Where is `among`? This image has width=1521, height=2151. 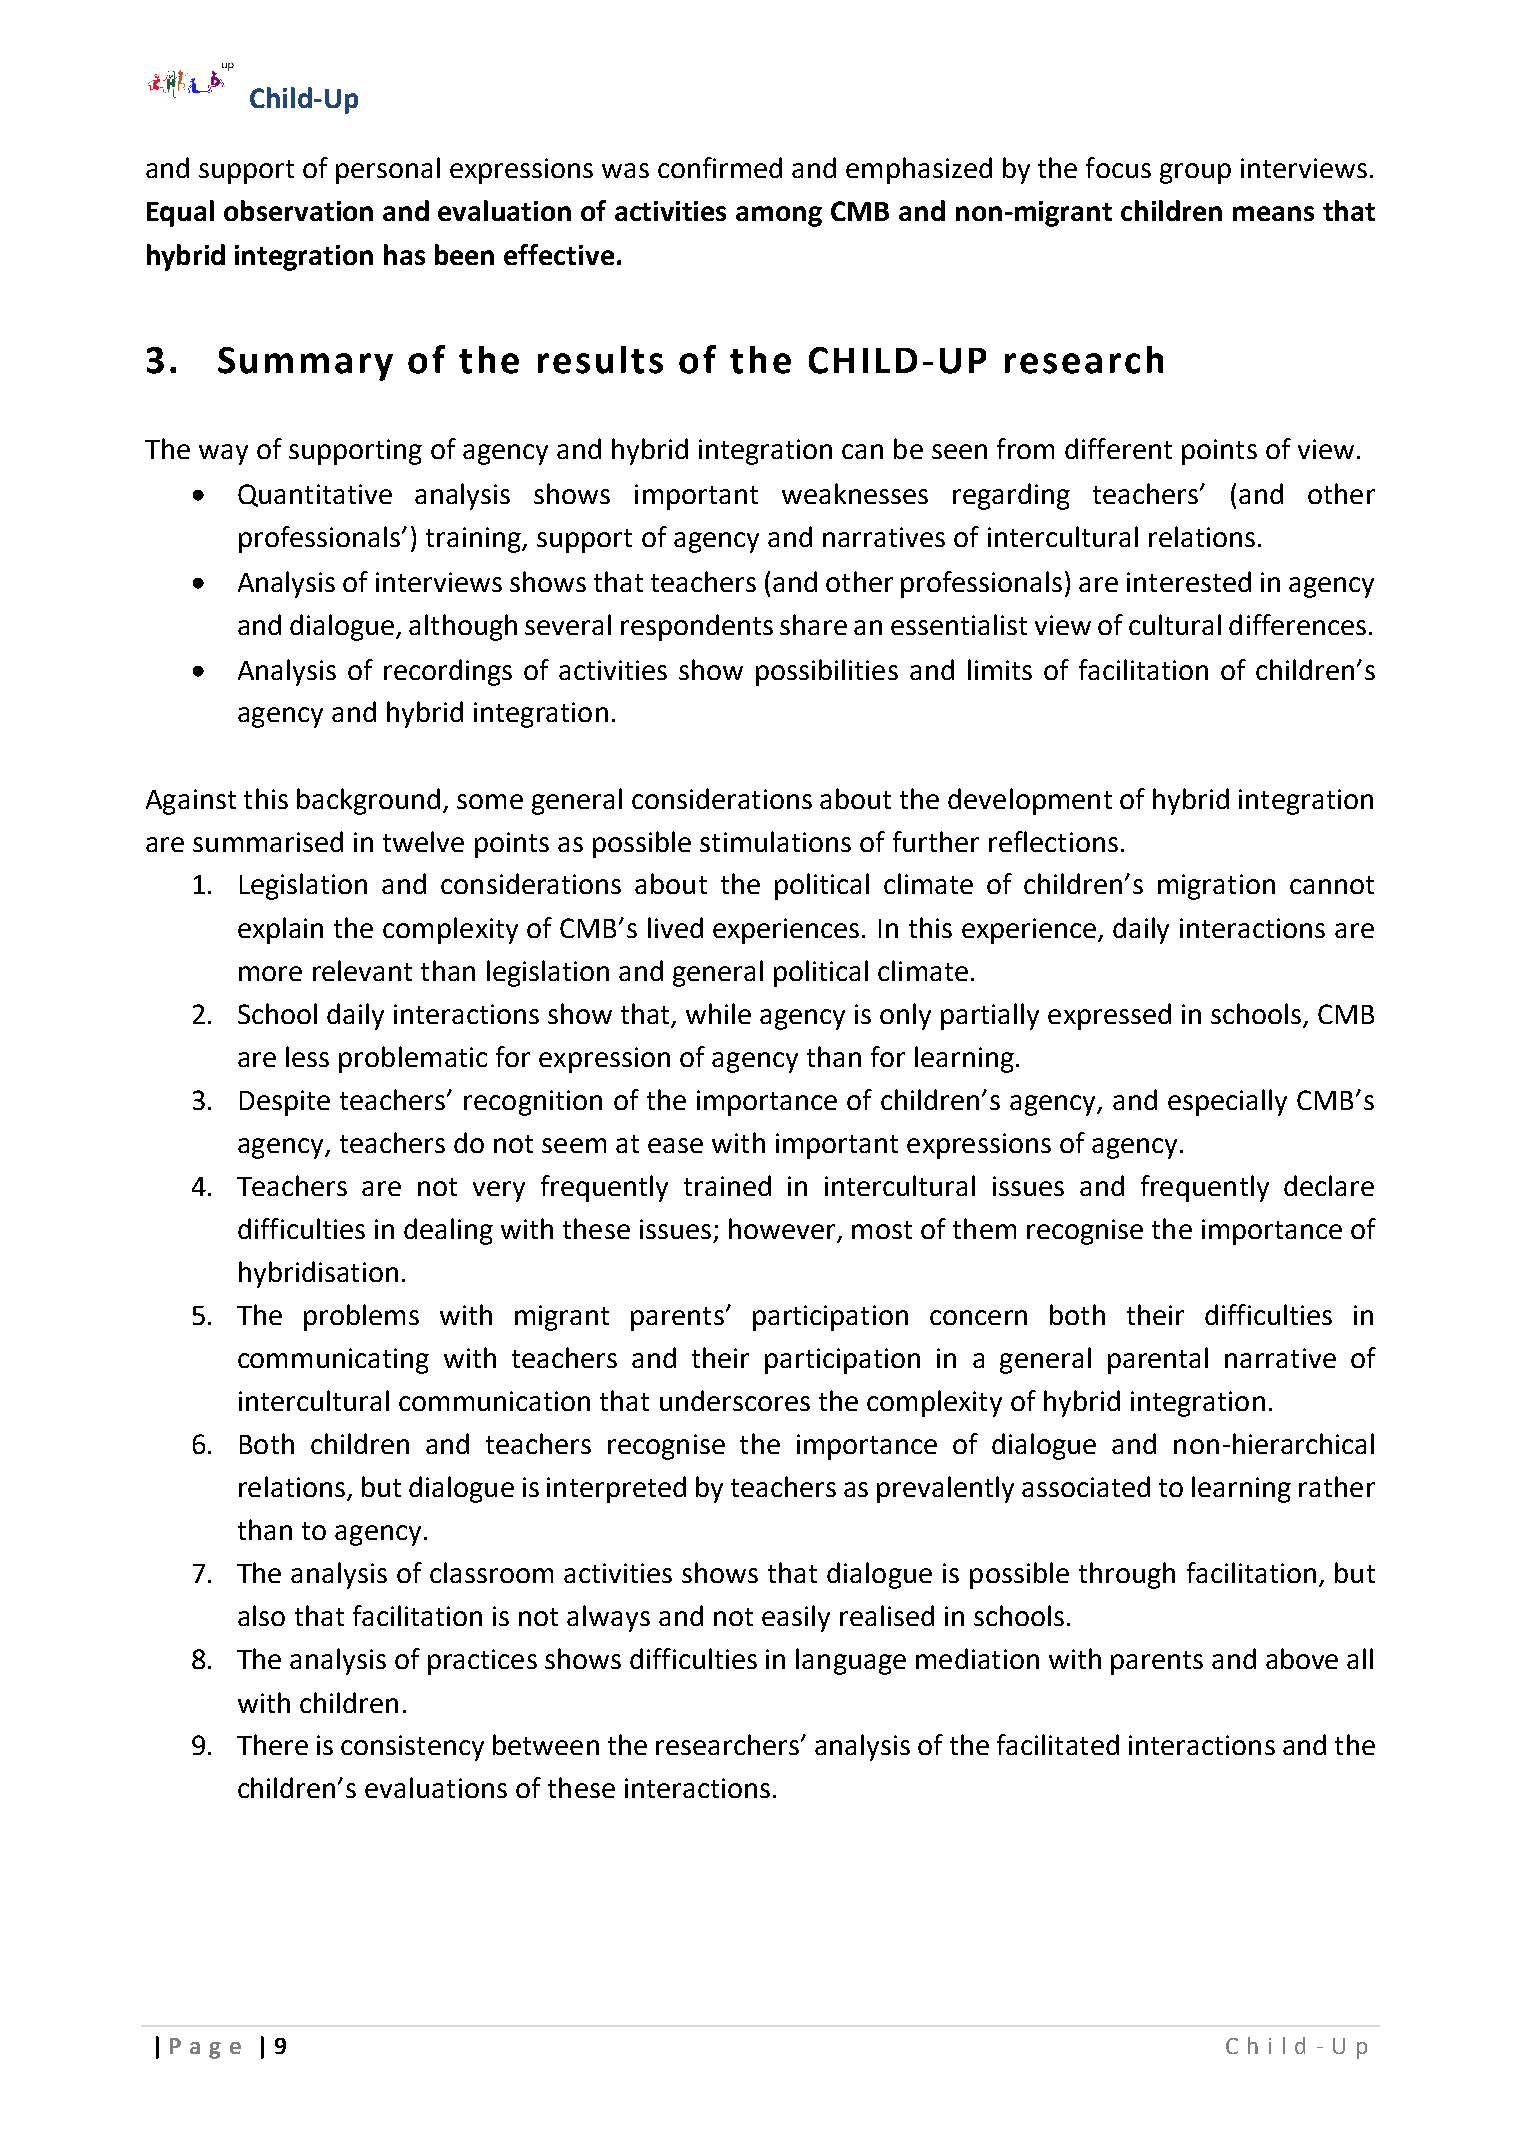 among is located at coordinates (779, 216).
